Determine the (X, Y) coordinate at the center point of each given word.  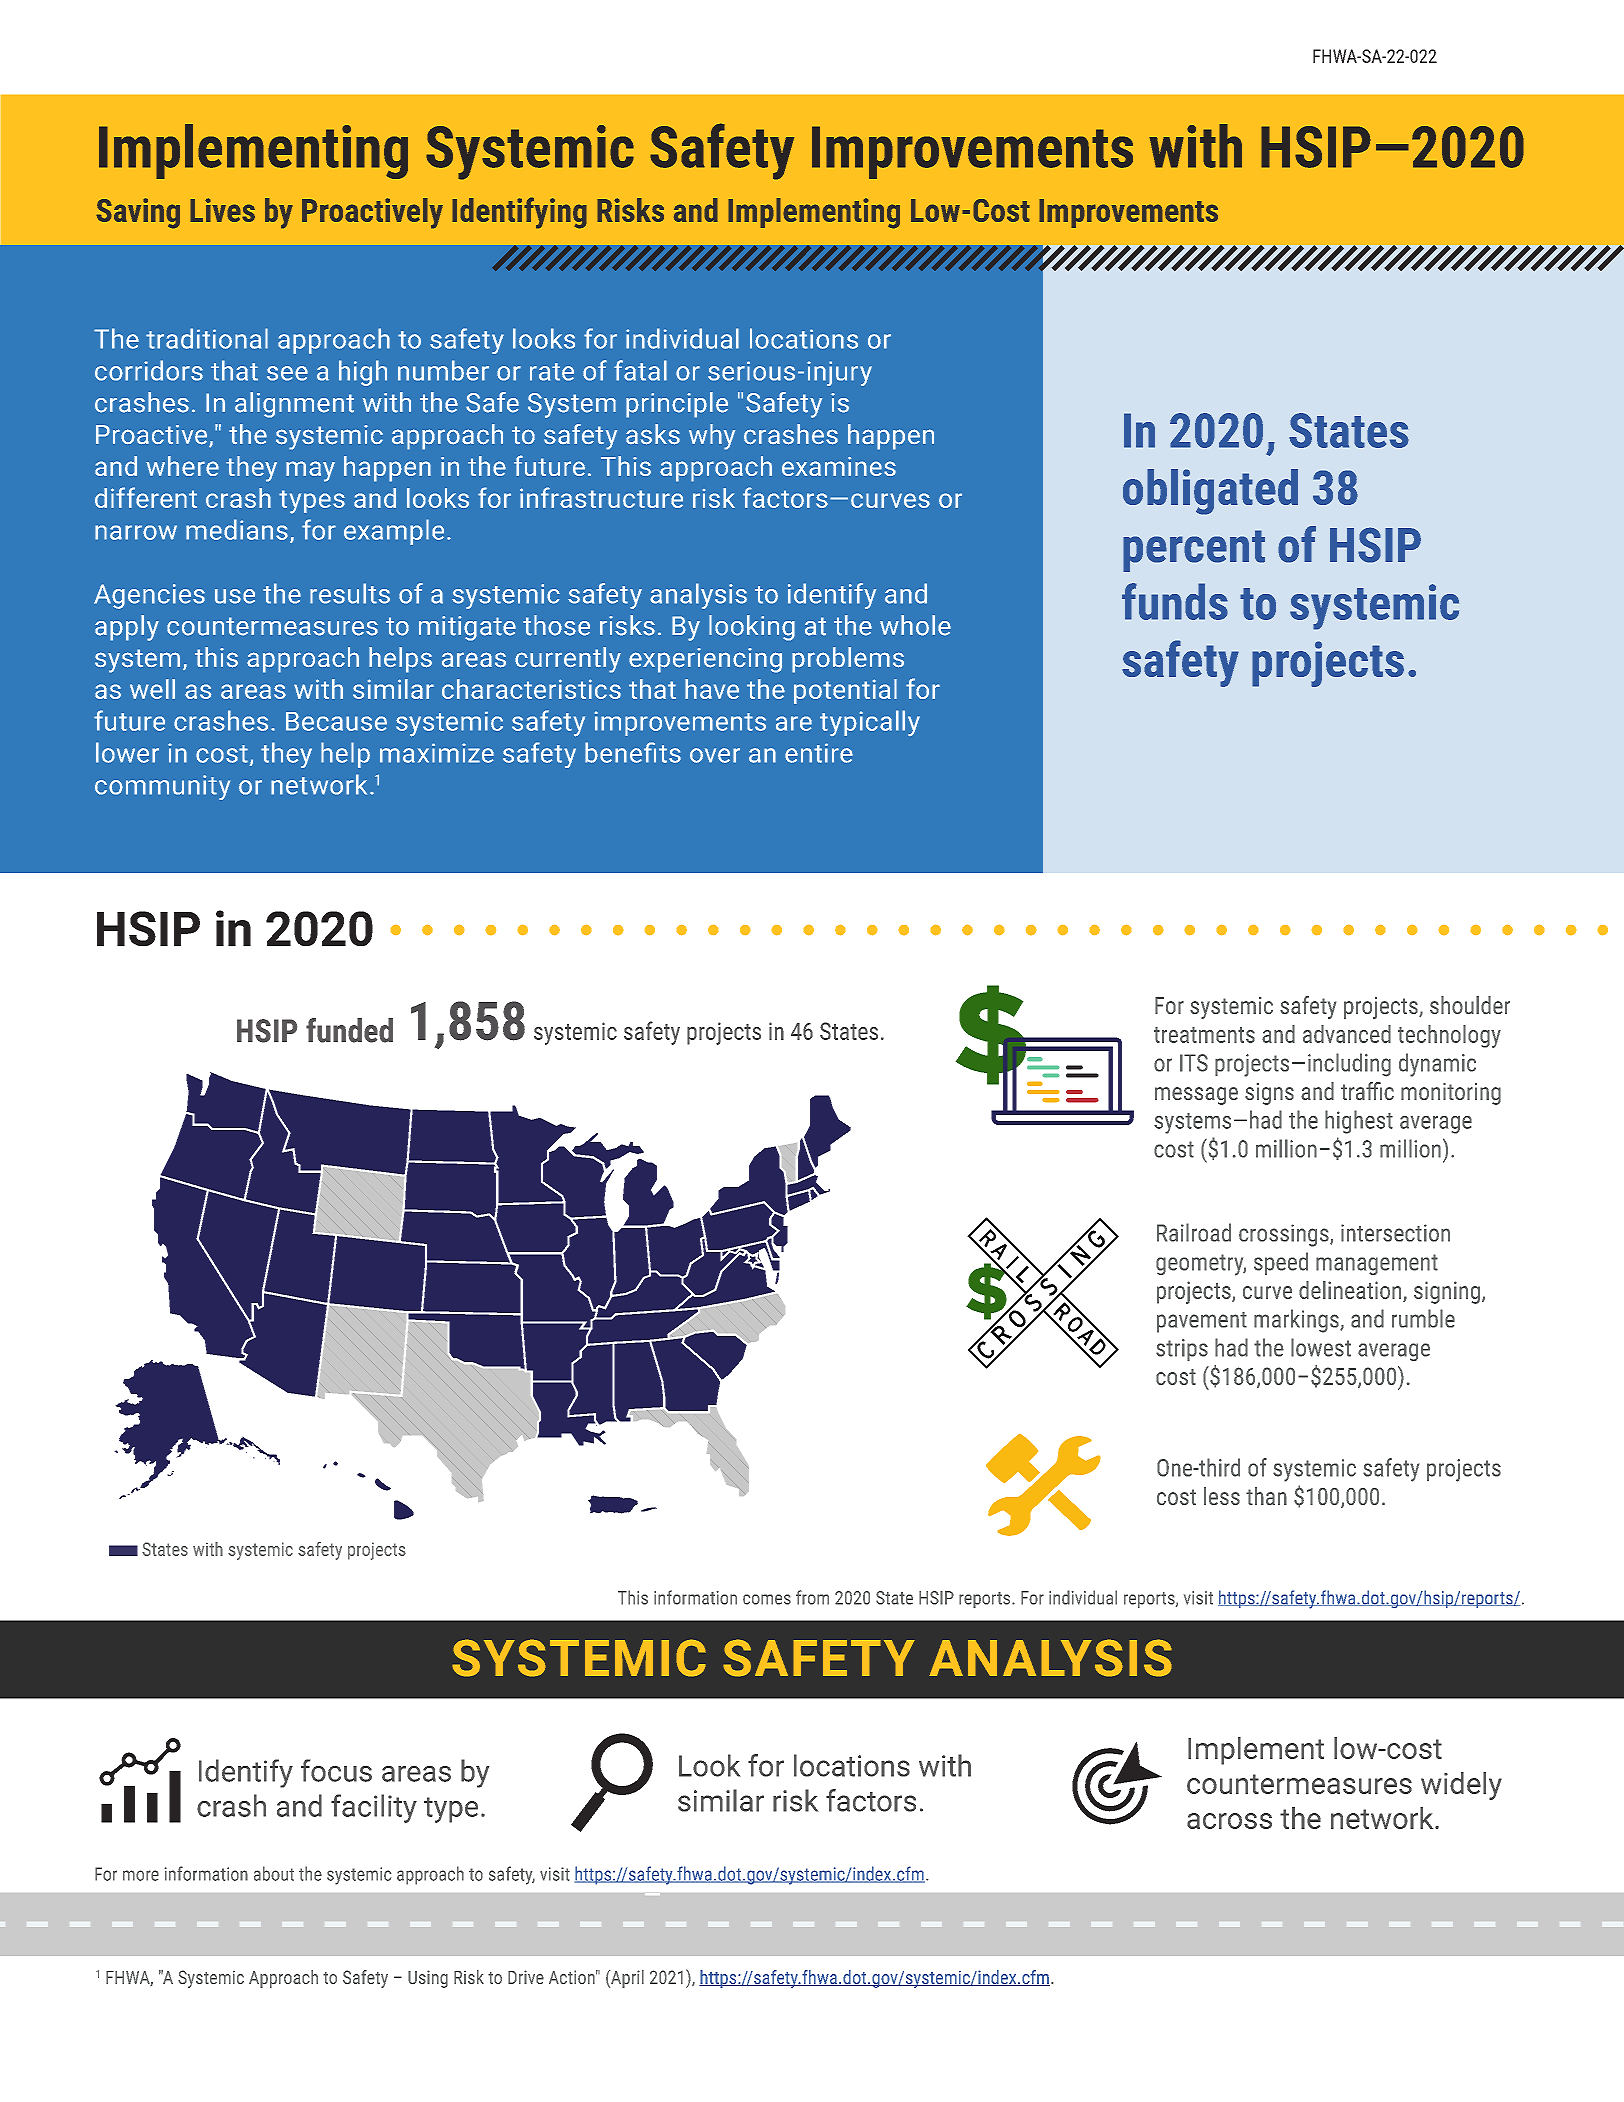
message (1196, 1096)
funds (1175, 601)
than (1266, 1496)
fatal (640, 370)
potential (845, 691)
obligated (1210, 492)
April (626, 1979)
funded (349, 1030)
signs (1269, 1094)
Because (336, 721)
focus (336, 1770)
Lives (222, 210)
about (274, 1873)
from (812, 1597)
